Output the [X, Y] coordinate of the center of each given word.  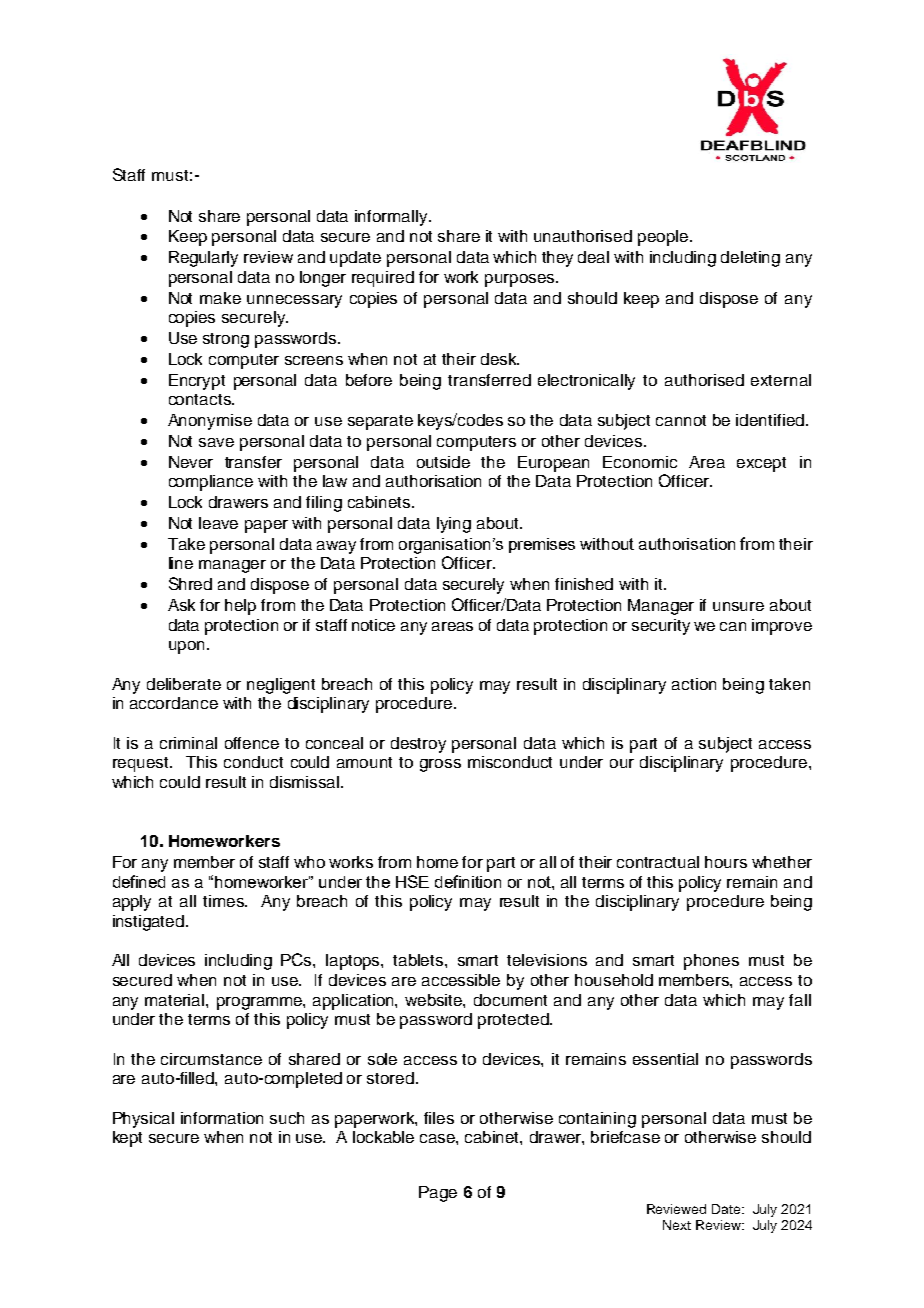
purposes [521, 280]
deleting [750, 259]
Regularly [203, 259]
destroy [418, 745]
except [761, 464]
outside [443, 462]
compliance [211, 483]
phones [711, 962]
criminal [188, 743]
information [222, 1118]
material [176, 1000]
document [510, 1000]
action [694, 684]
